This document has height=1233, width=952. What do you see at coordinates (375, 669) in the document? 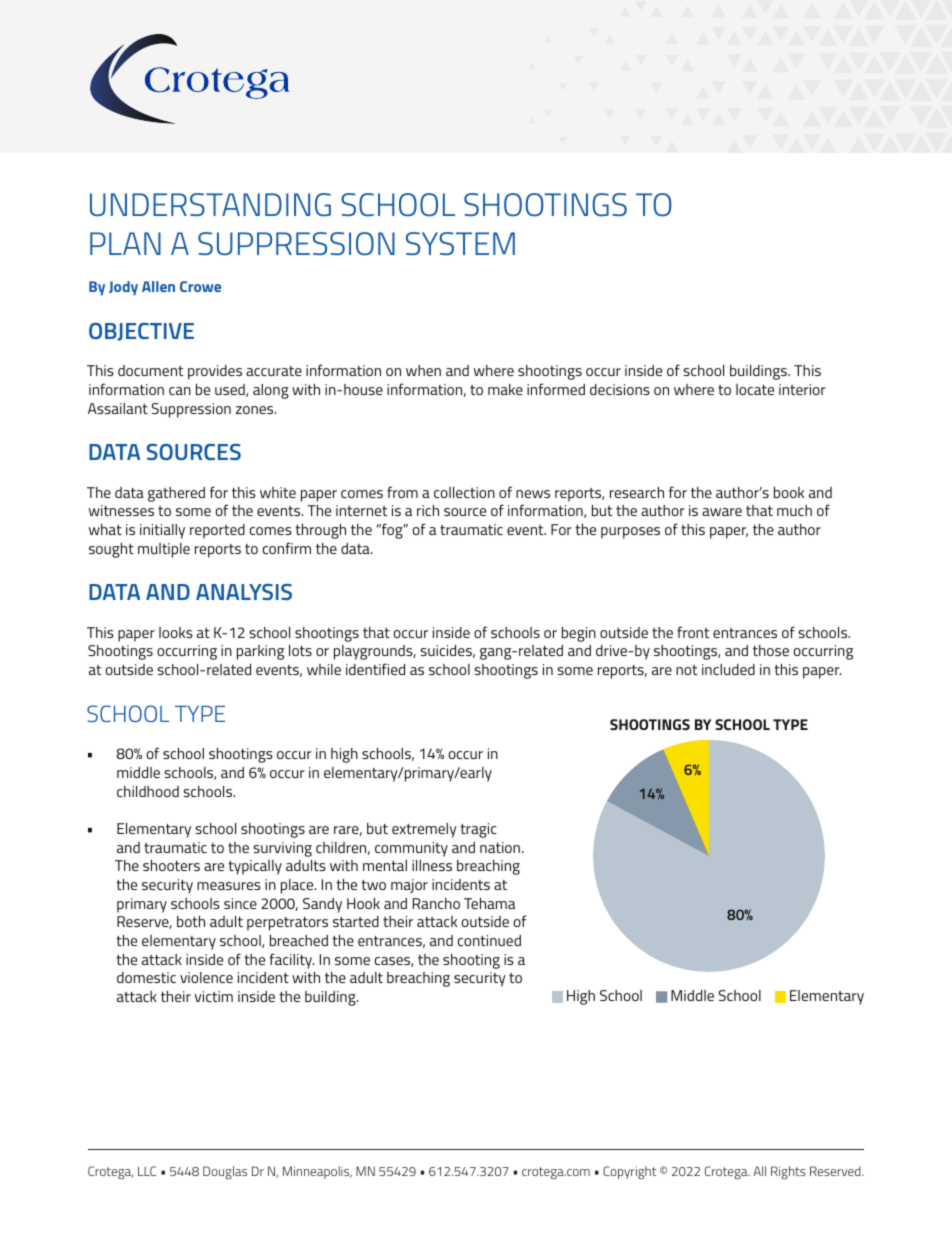
I see `identified` at bounding box center [375, 669].
